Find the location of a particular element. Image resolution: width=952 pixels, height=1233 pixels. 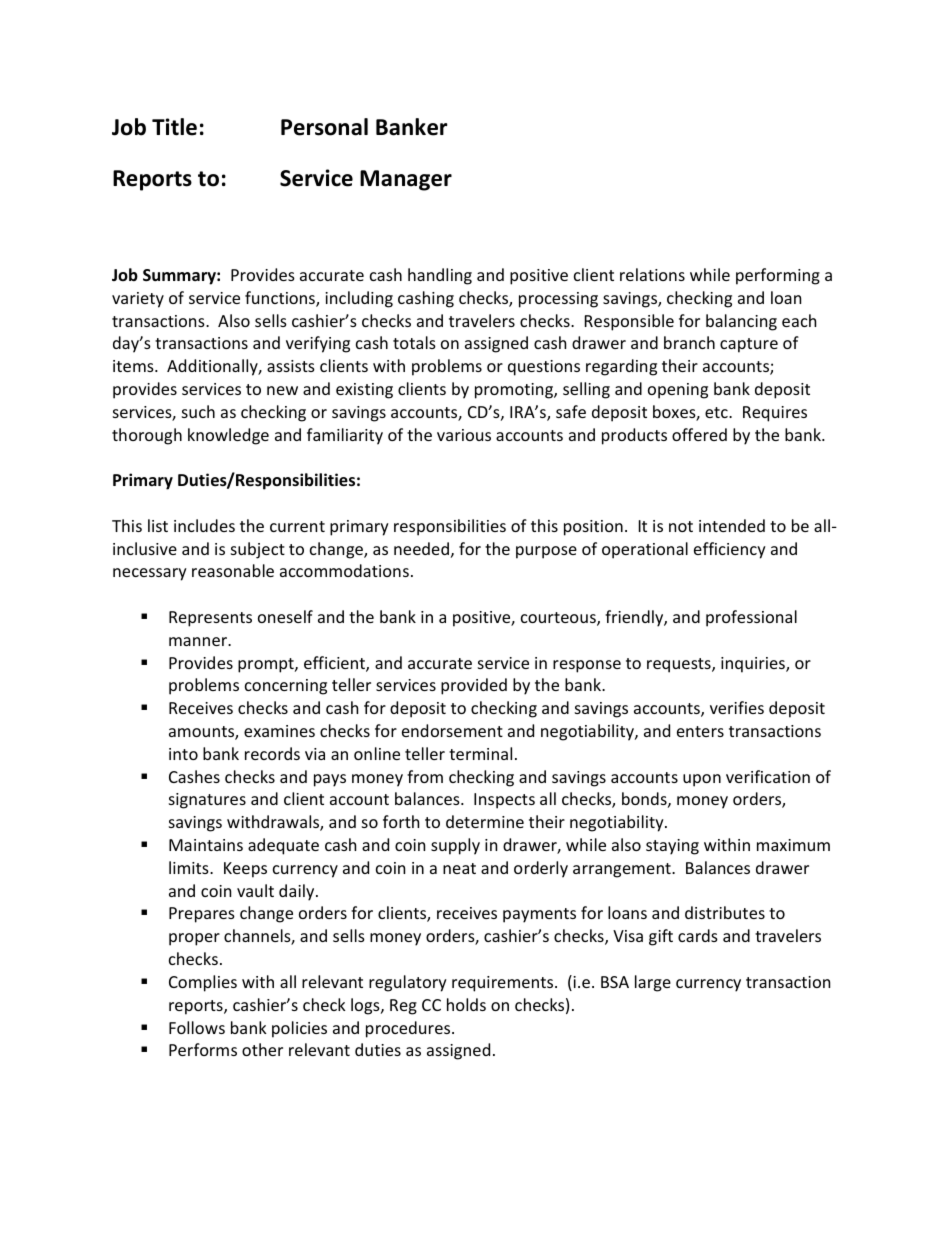

Manager is located at coordinates (406, 180).
